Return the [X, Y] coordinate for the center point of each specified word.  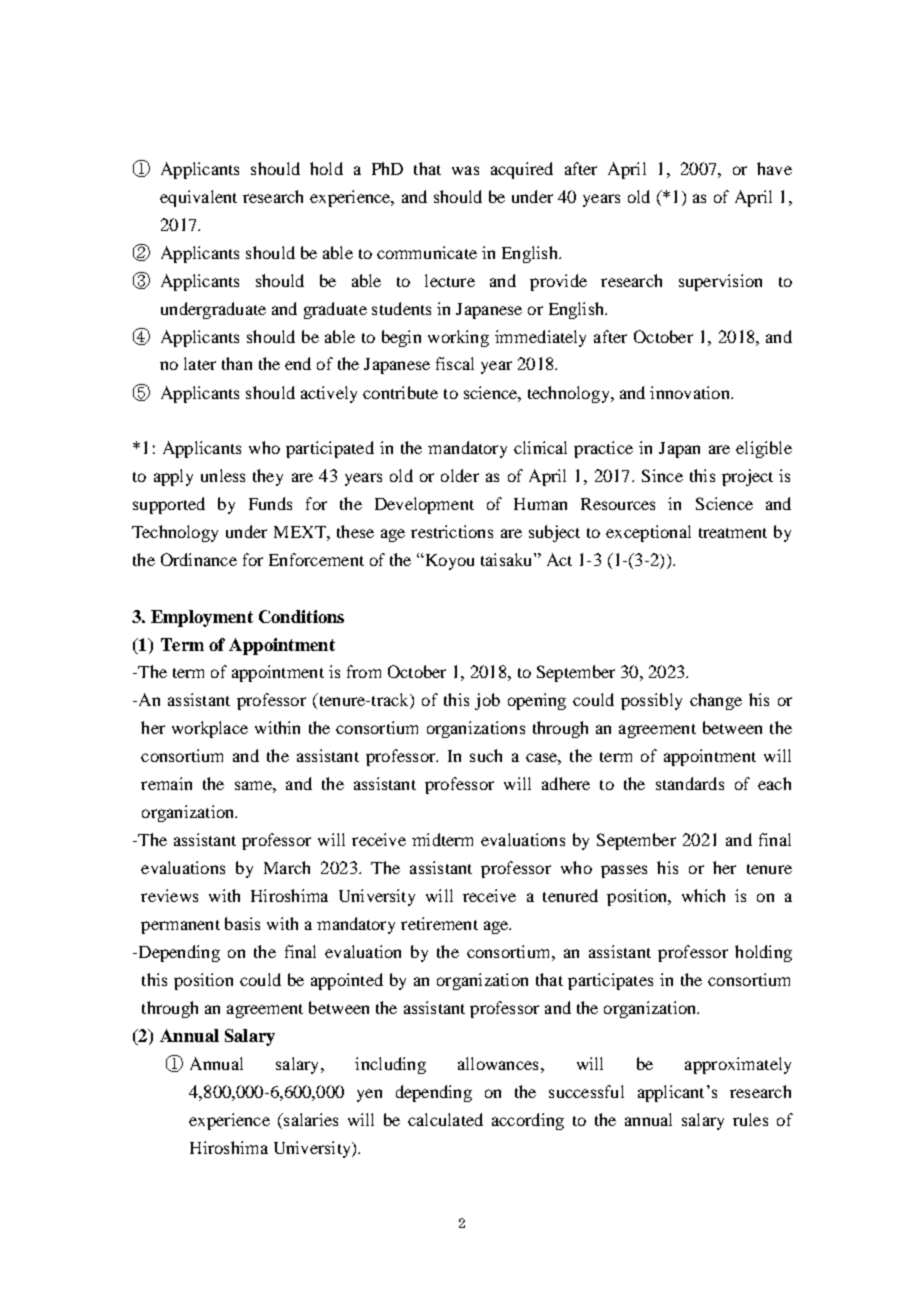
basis [242, 923]
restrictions [452, 531]
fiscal [455, 363]
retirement [439, 923]
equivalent [198, 198]
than [237, 363]
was [465, 170]
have [774, 168]
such [486, 755]
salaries [310, 1119]
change [716, 701]
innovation [691, 392]
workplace [210, 729]
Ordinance [199, 559]
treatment [733, 533]
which [703, 895]
